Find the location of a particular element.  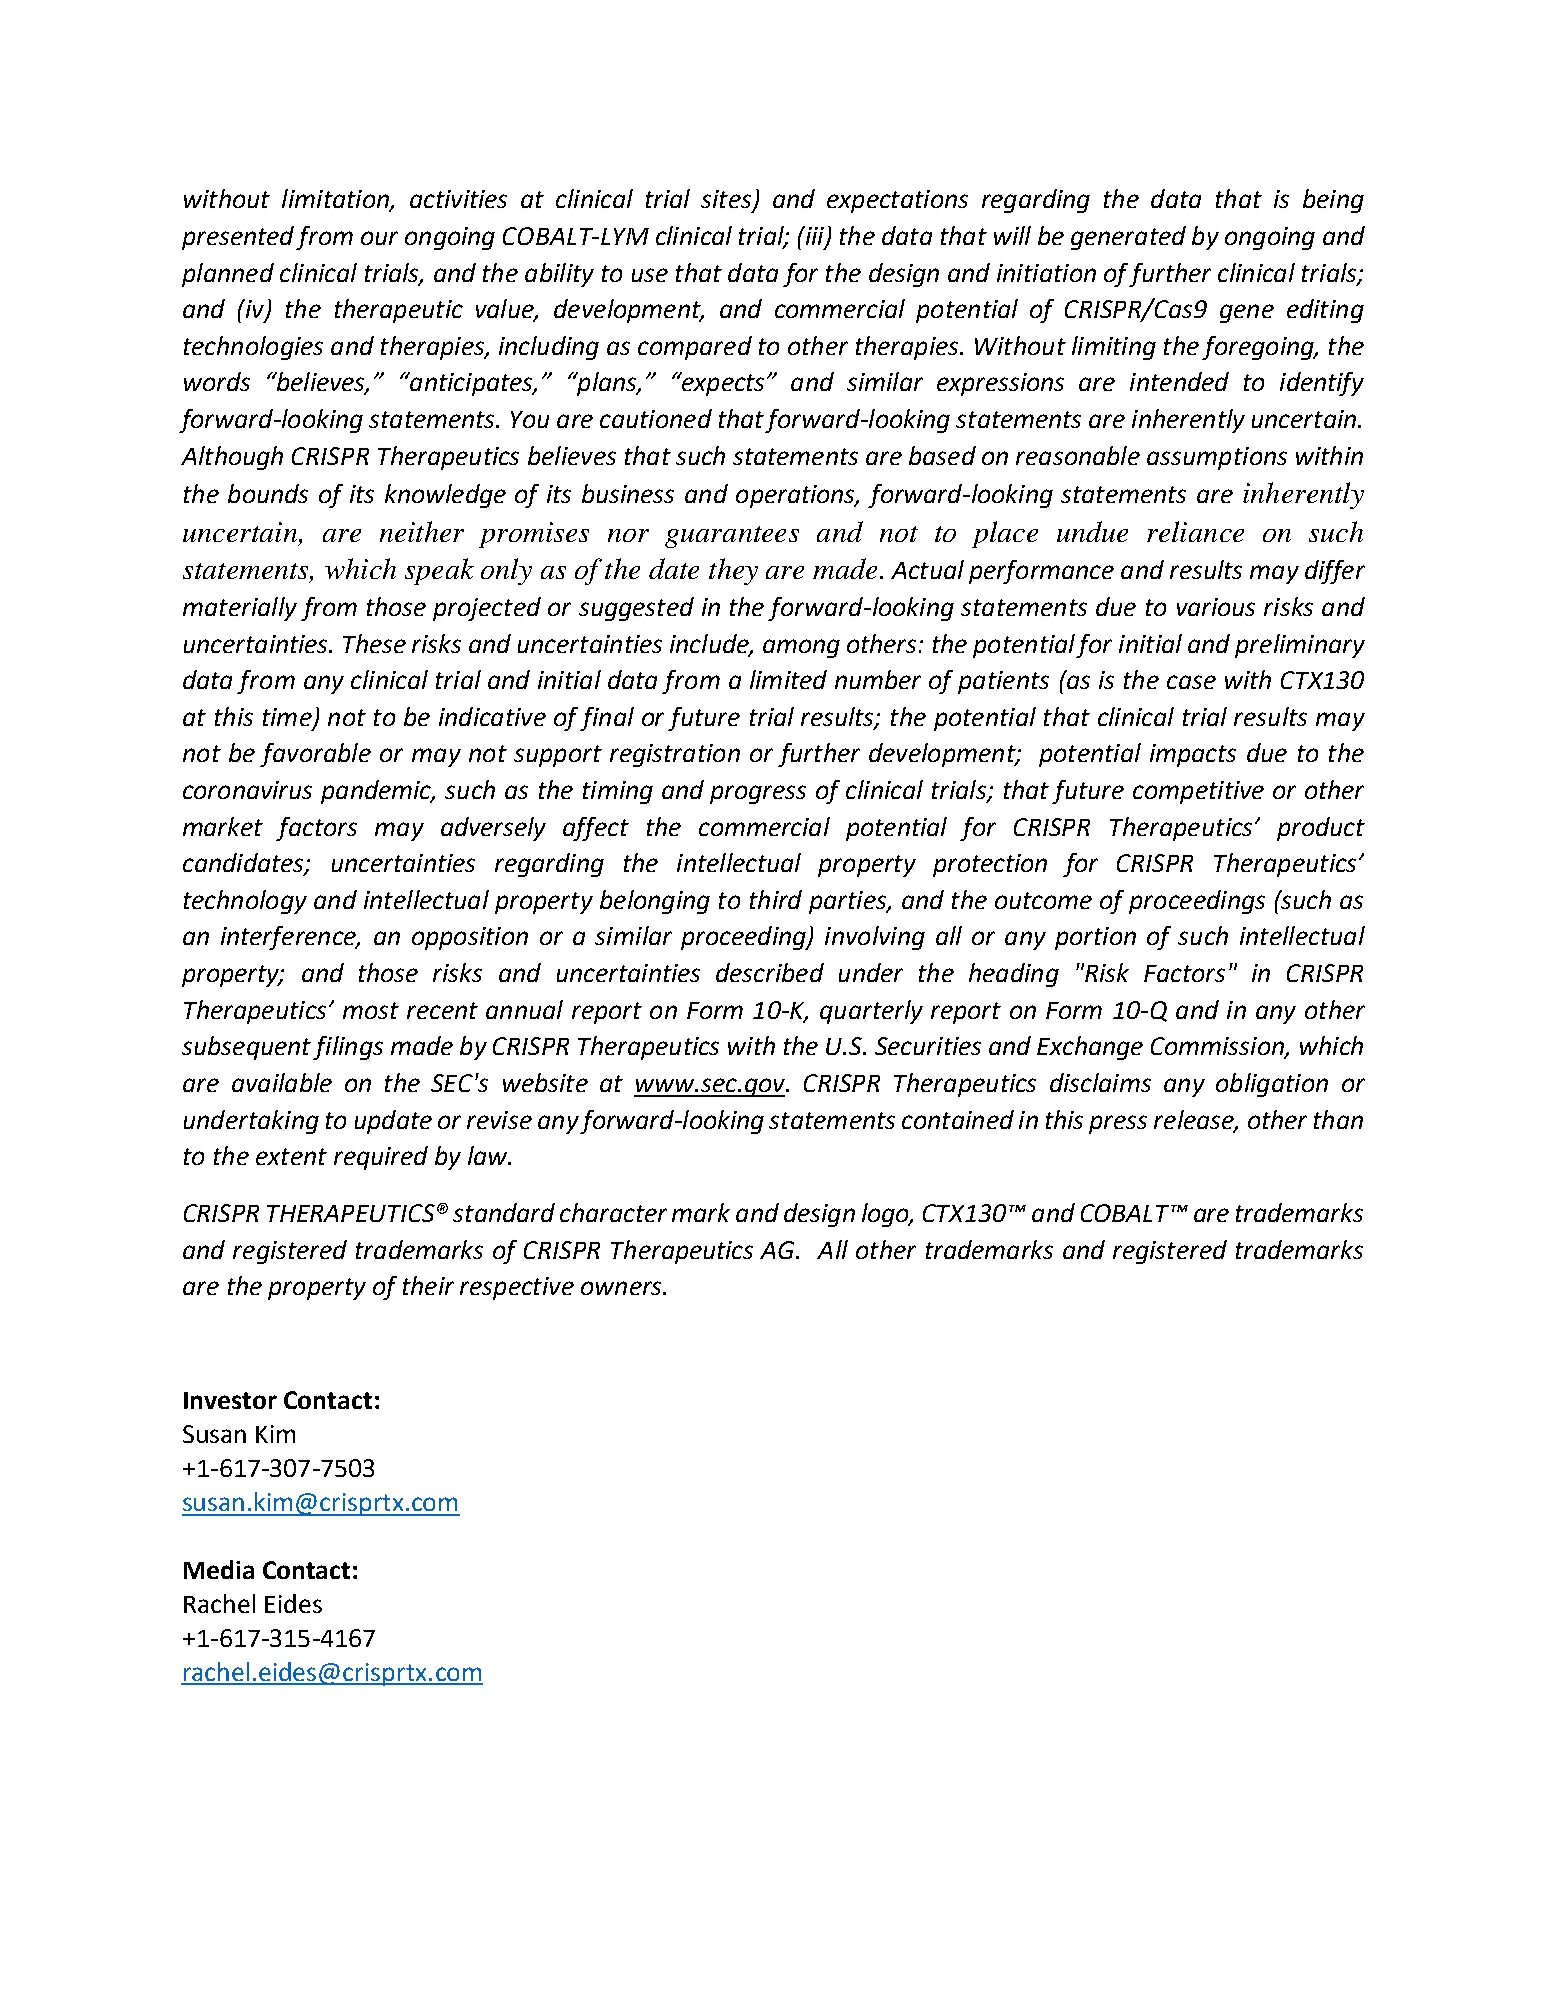

logo is located at coordinates (886, 1215).
